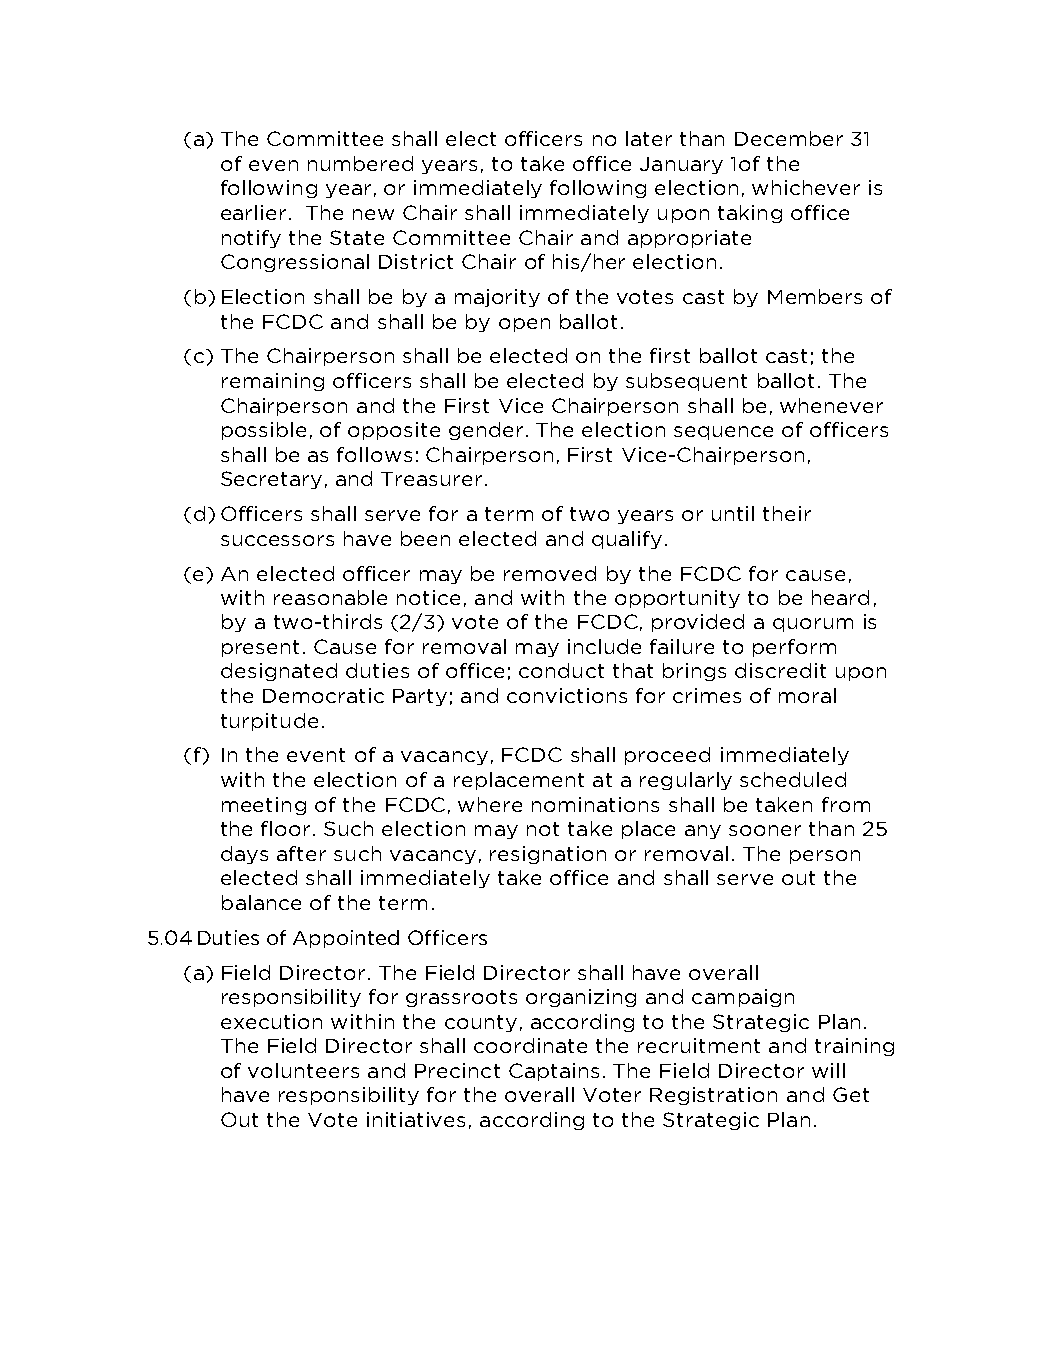 The image size is (1044, 1352). Describe the element at coordinates (271, 480) in the screenshot. I see `Secretary` at that location.
